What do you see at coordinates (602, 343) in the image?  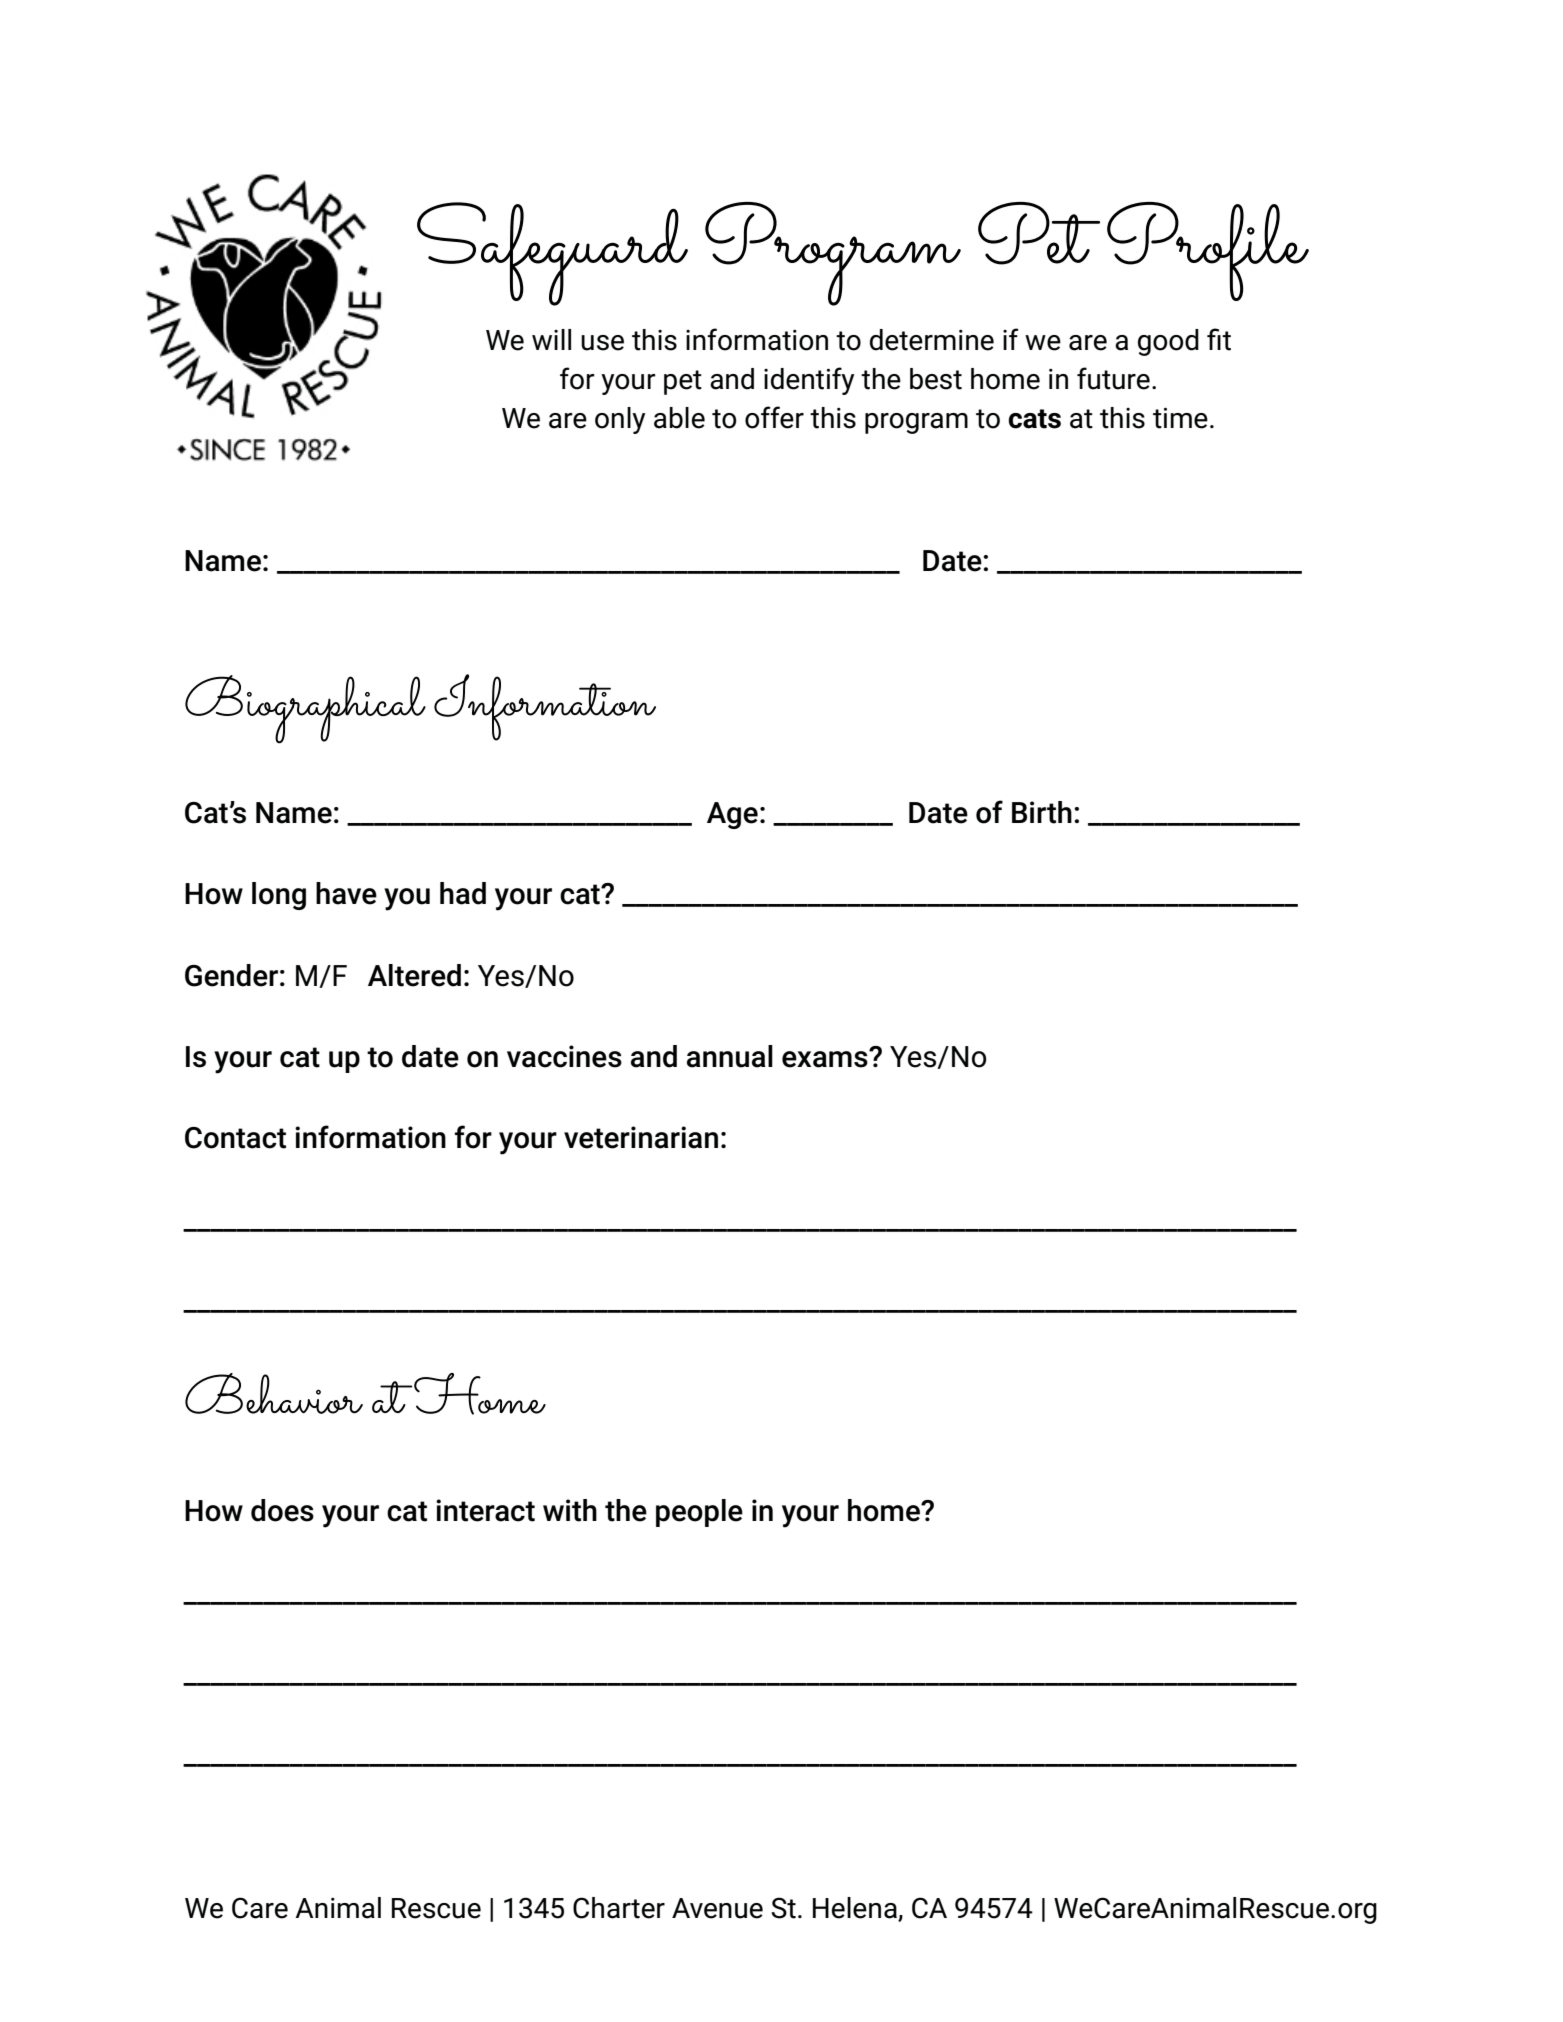 I see `use` at bounding box center [602, 343].
